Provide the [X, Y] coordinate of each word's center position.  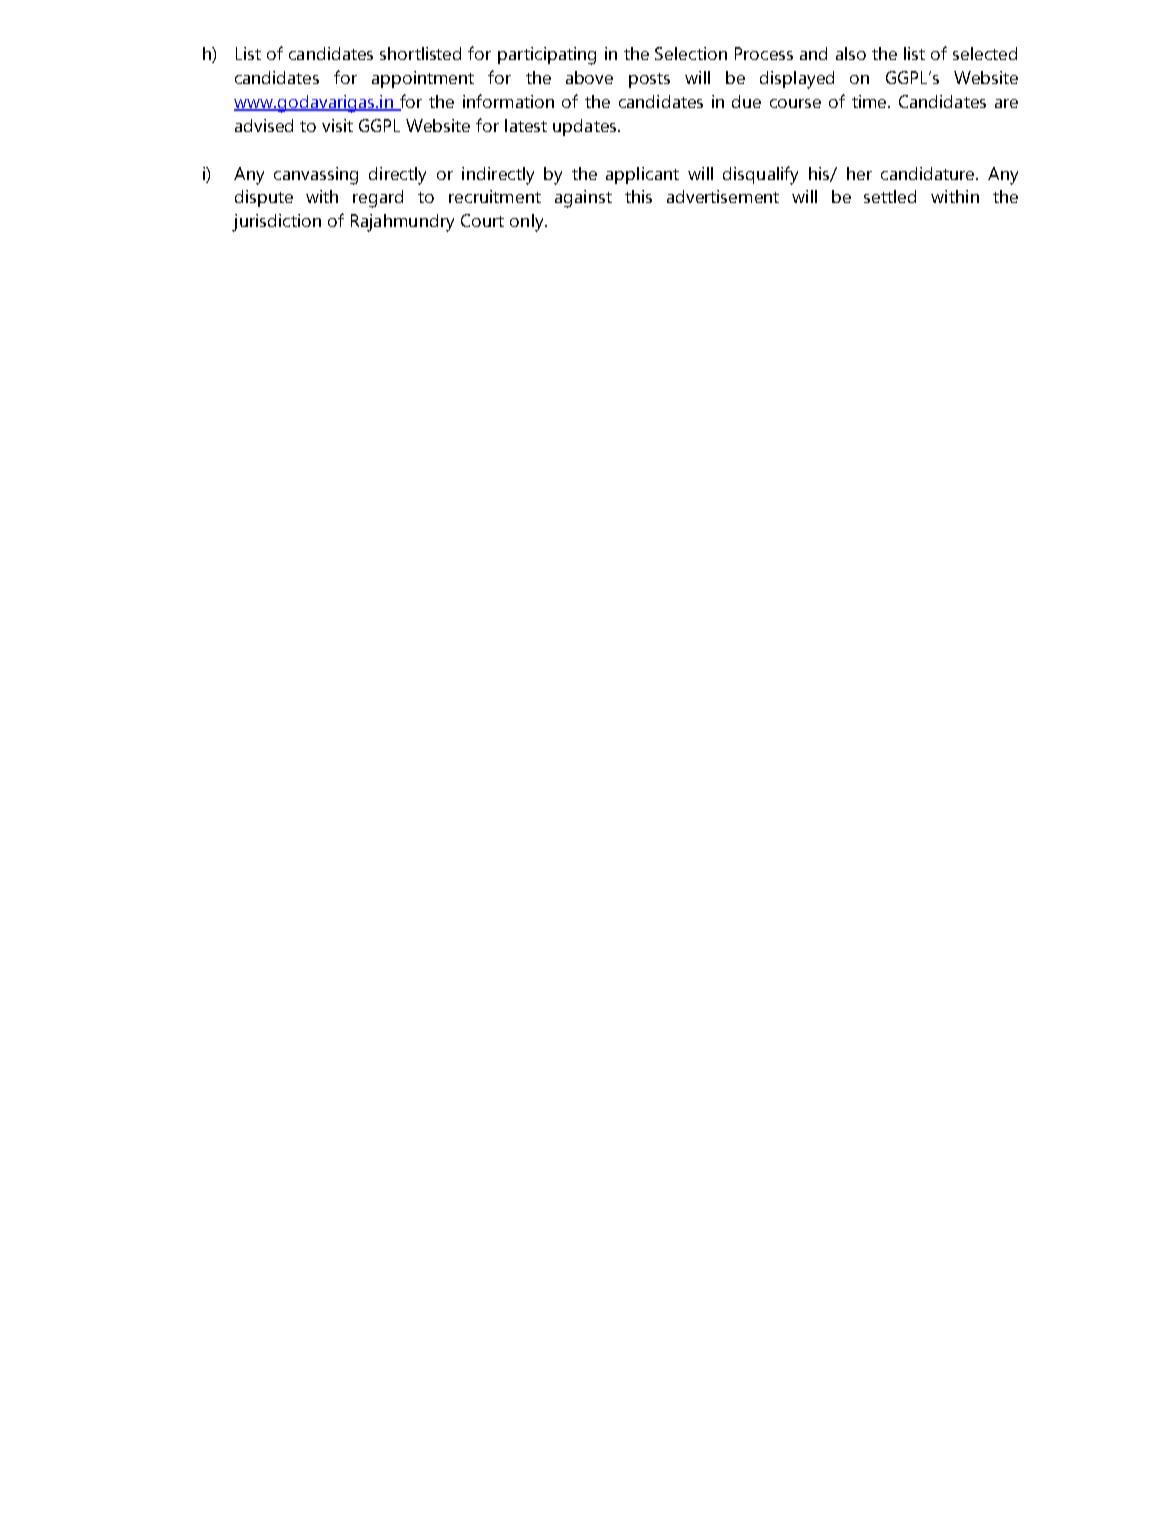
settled [890, 196]
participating [547, 56]
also [851, 53]
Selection [691, 53]
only [528, 223]
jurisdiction [276, 223]
